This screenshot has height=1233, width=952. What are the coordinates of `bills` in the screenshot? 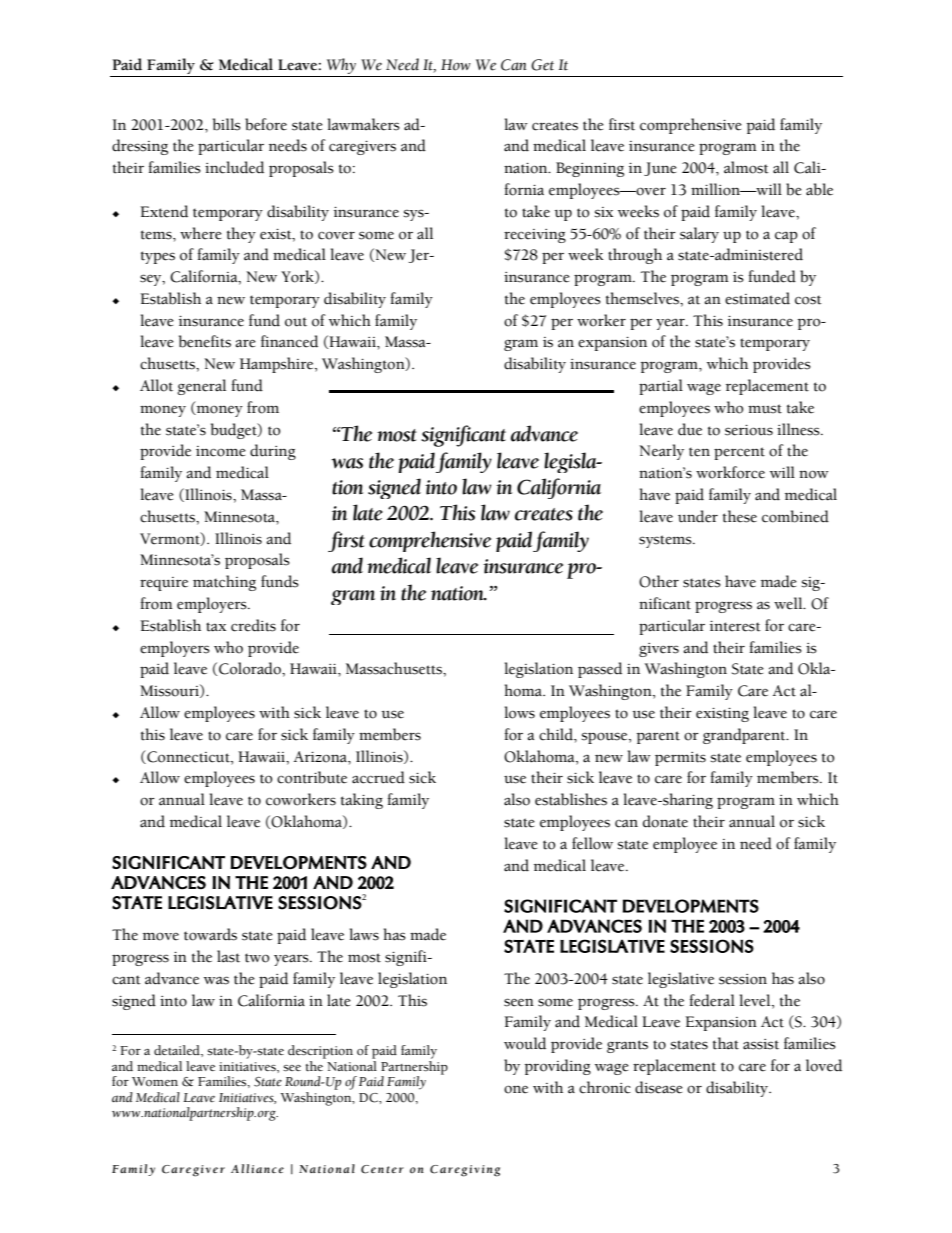 It's located at (227, 124).
